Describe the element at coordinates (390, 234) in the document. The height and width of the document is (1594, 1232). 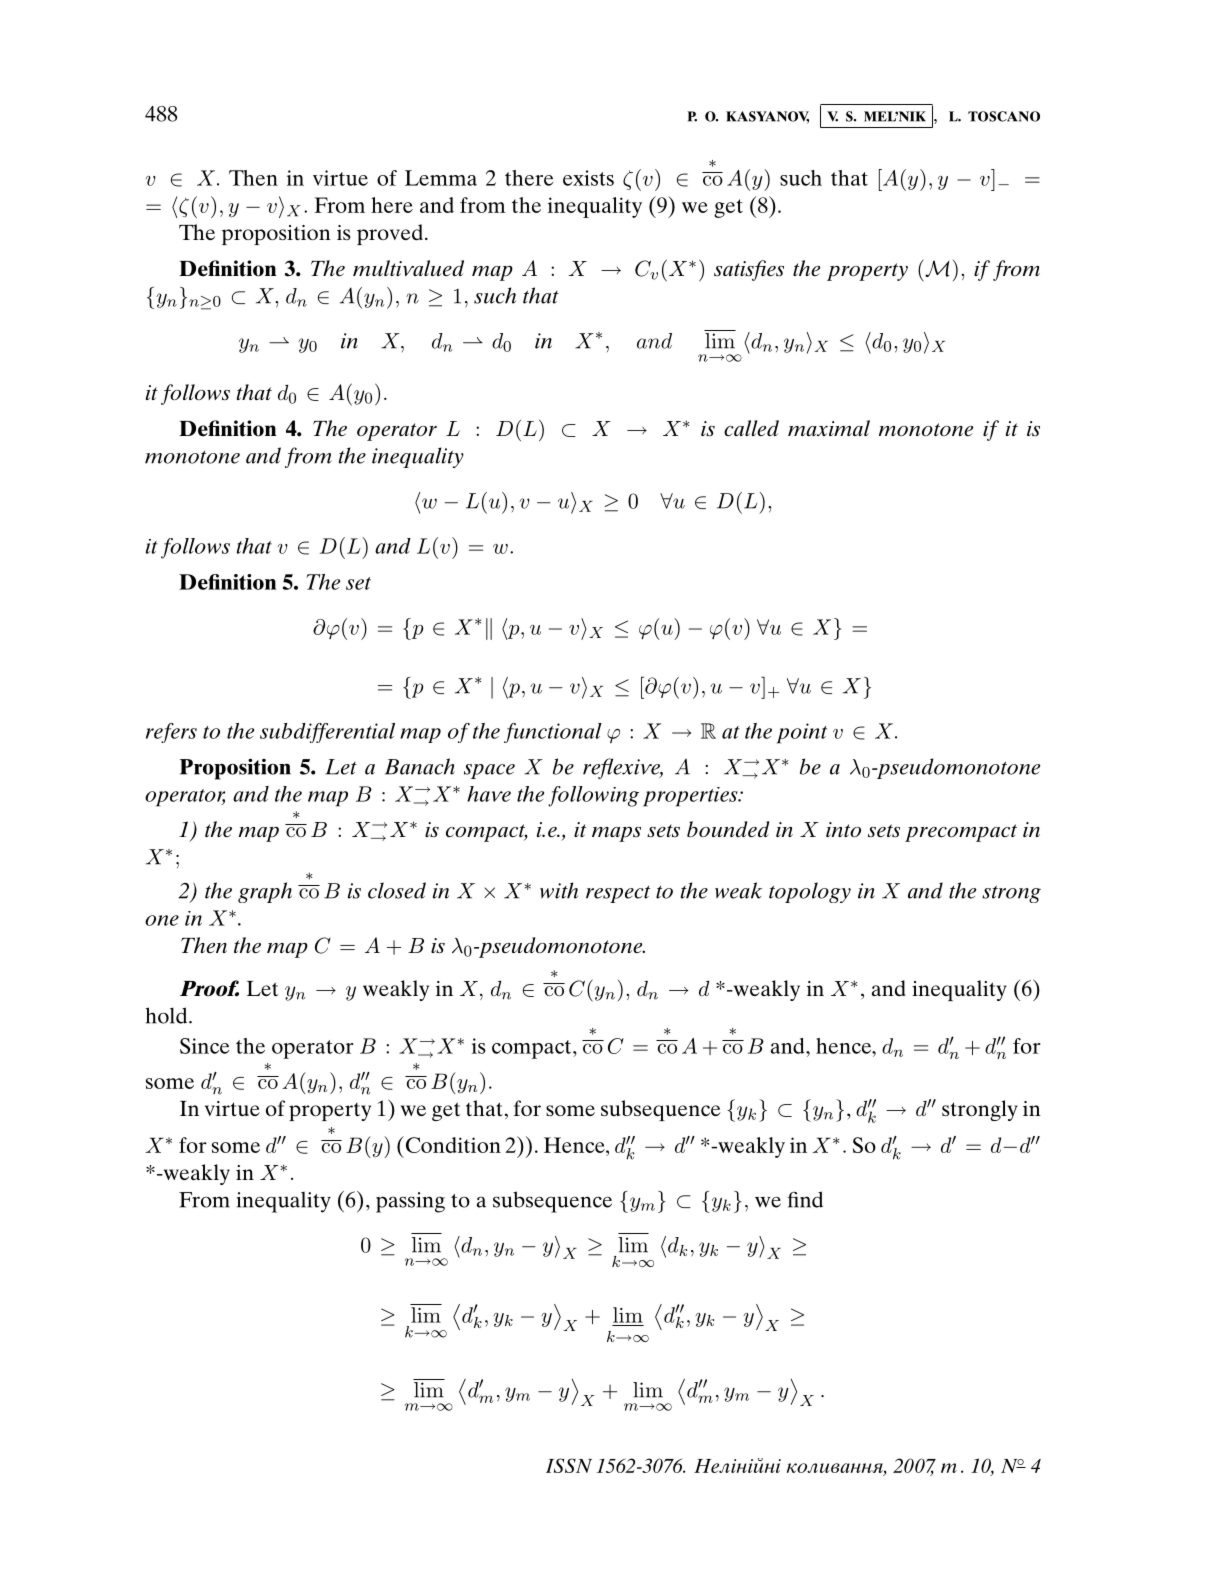
I see `proved` at that location.
